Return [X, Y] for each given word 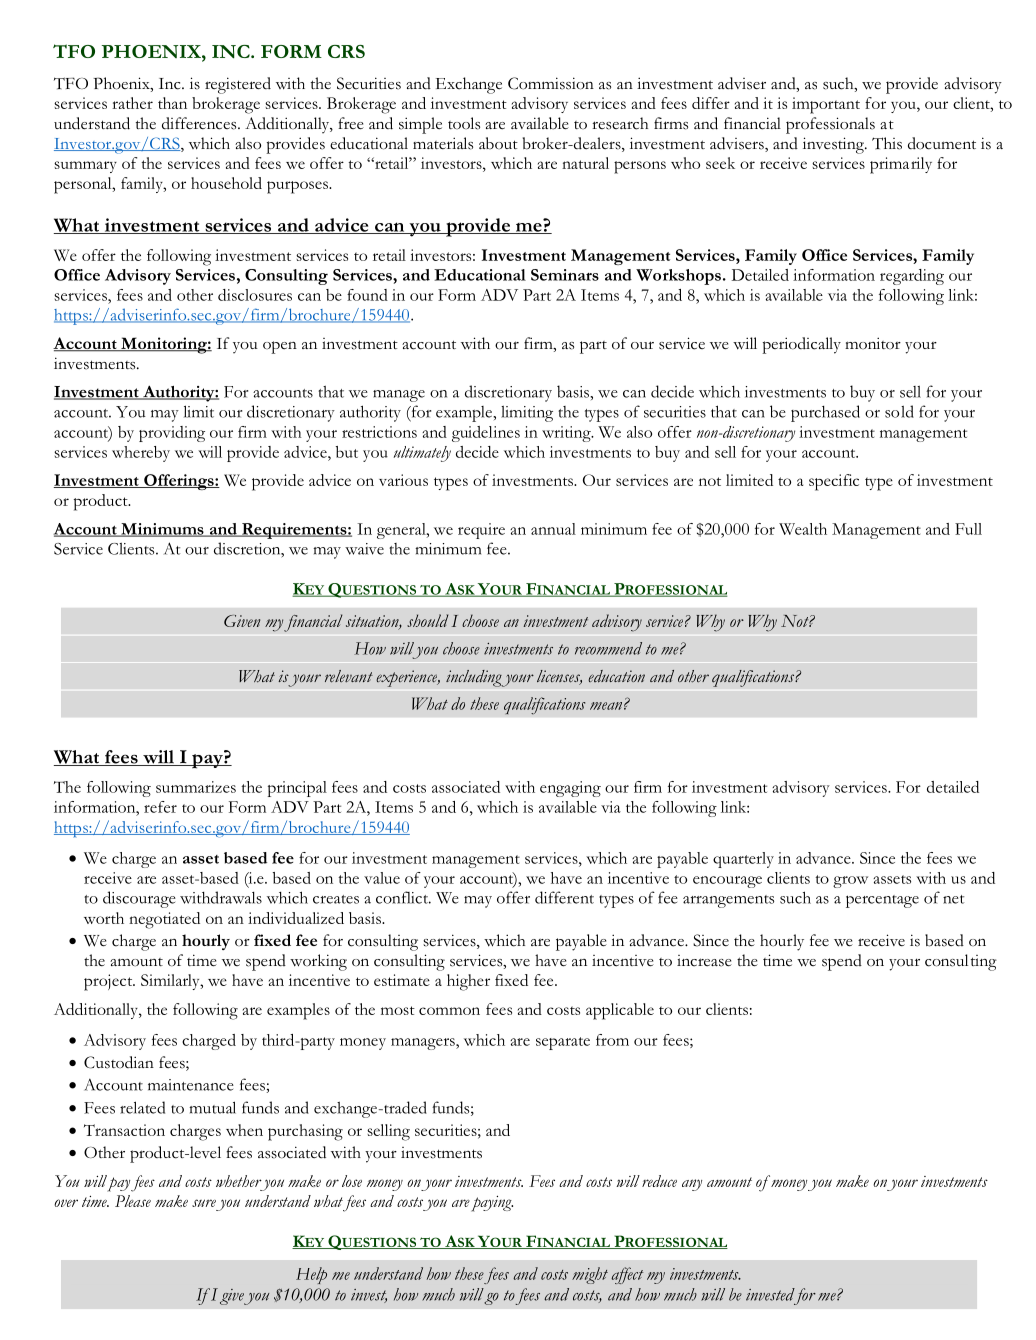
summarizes [196, 787]
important [826, 105]
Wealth [803, 529]
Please [133, 1201]
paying [492, 1204]
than [172, 103]
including [475, 678]
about [498, 143]
